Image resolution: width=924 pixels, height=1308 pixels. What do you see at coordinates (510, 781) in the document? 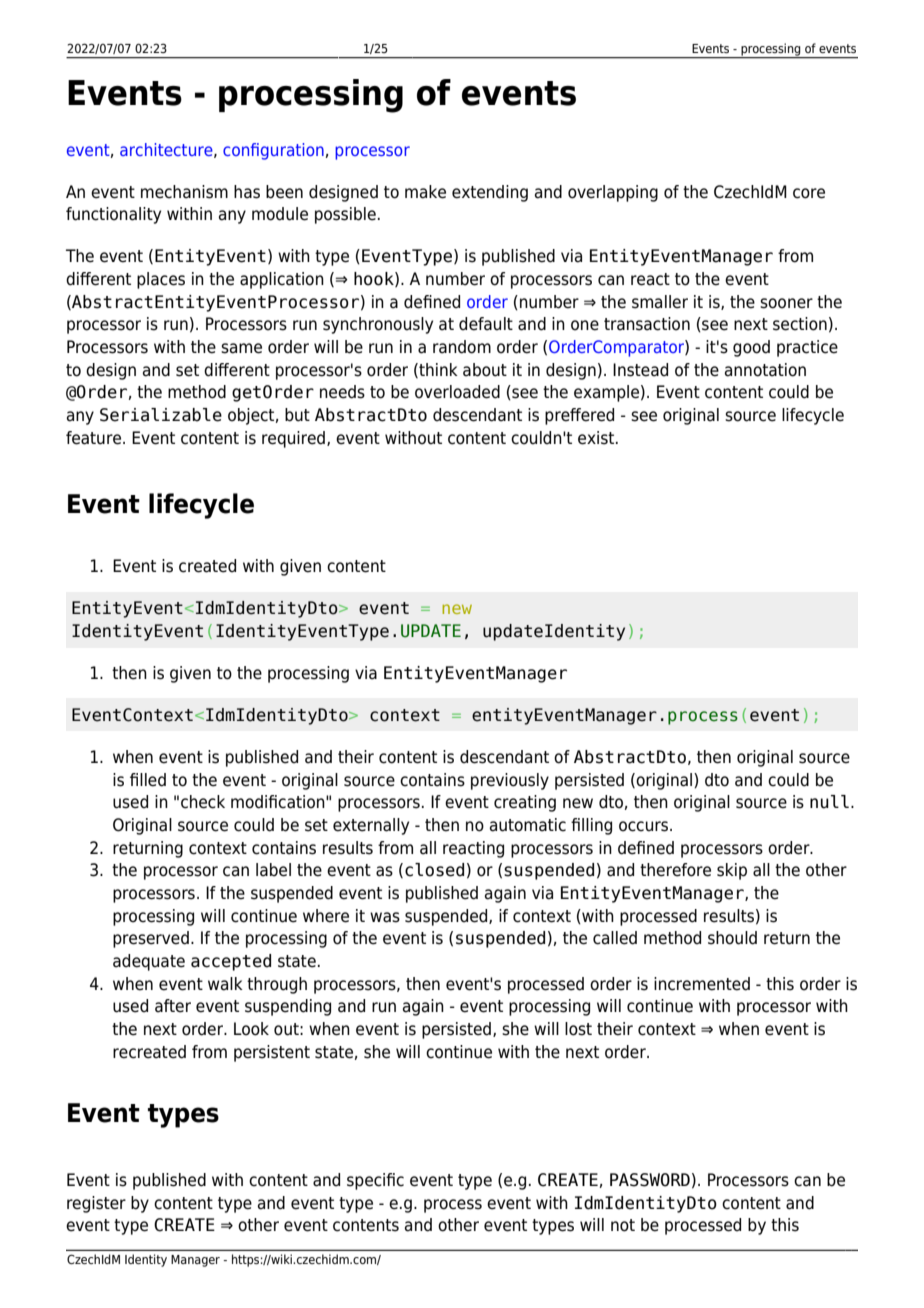
I see `previously` at bounding box center [510, 781].
